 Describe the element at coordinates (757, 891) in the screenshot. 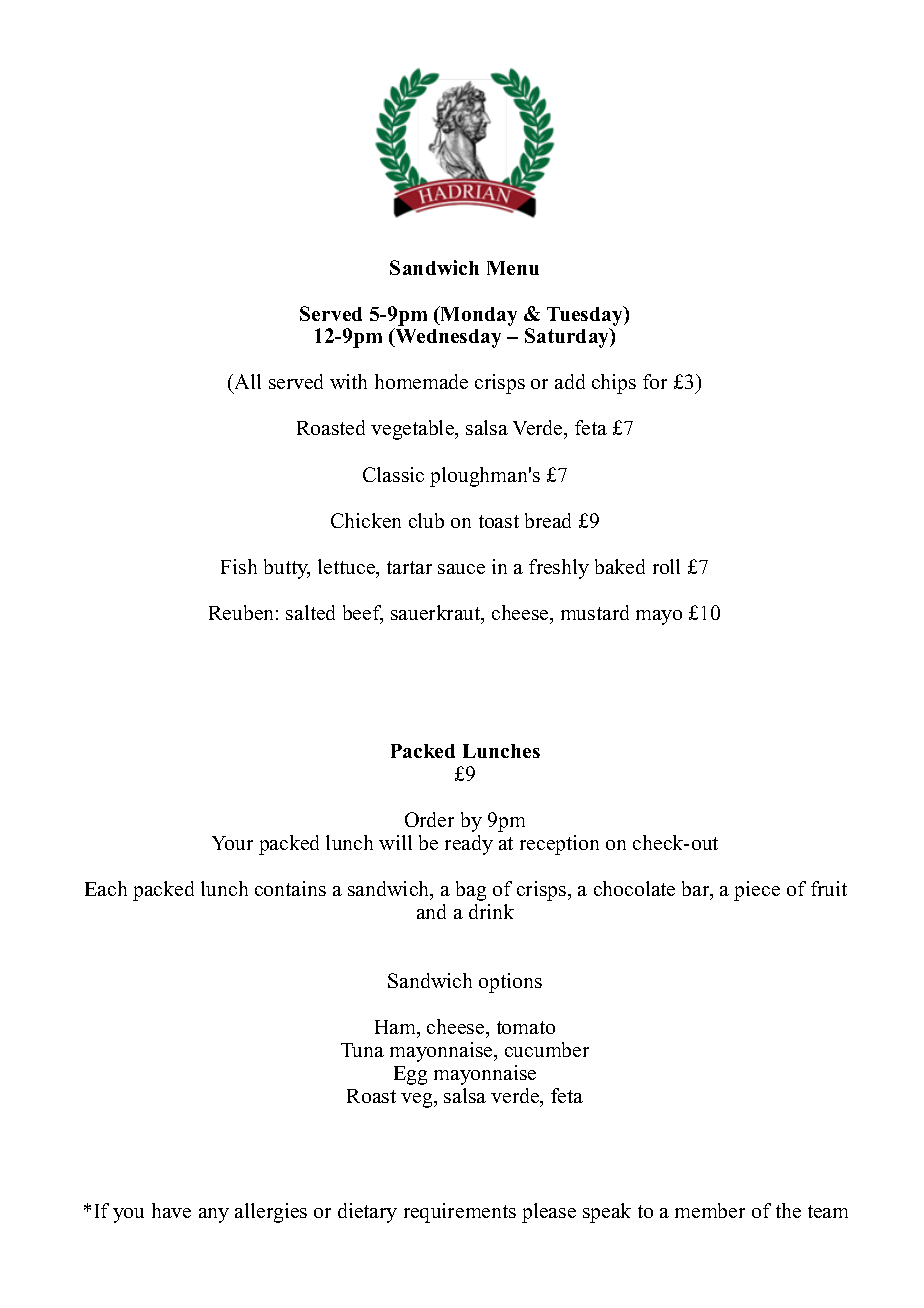

I see `piece` at that location.
